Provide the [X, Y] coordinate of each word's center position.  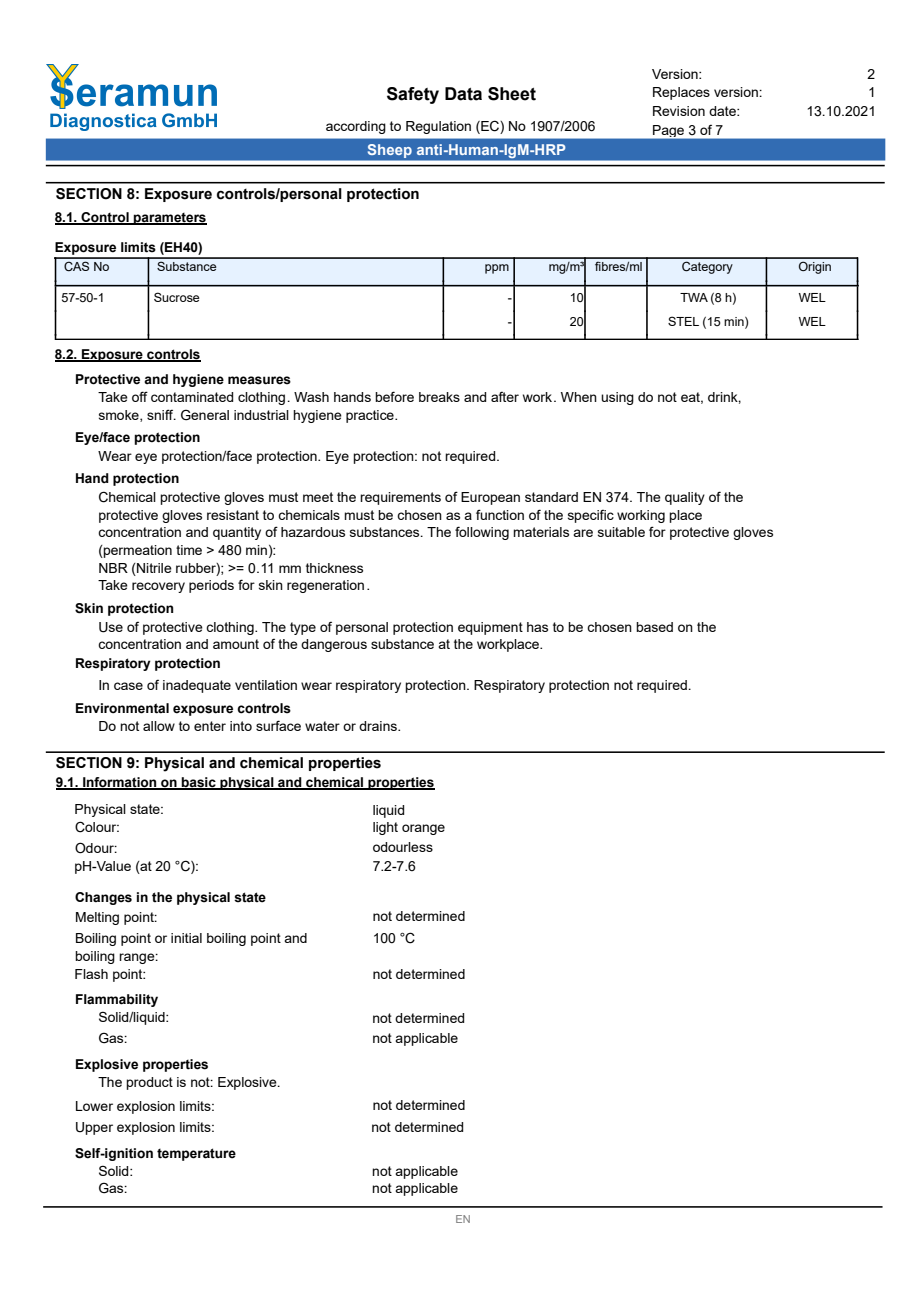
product [149, 1083]
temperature [196, 1154]
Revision [679, 111]
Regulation [438, 127]
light [385, 828]
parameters [169, 219]
